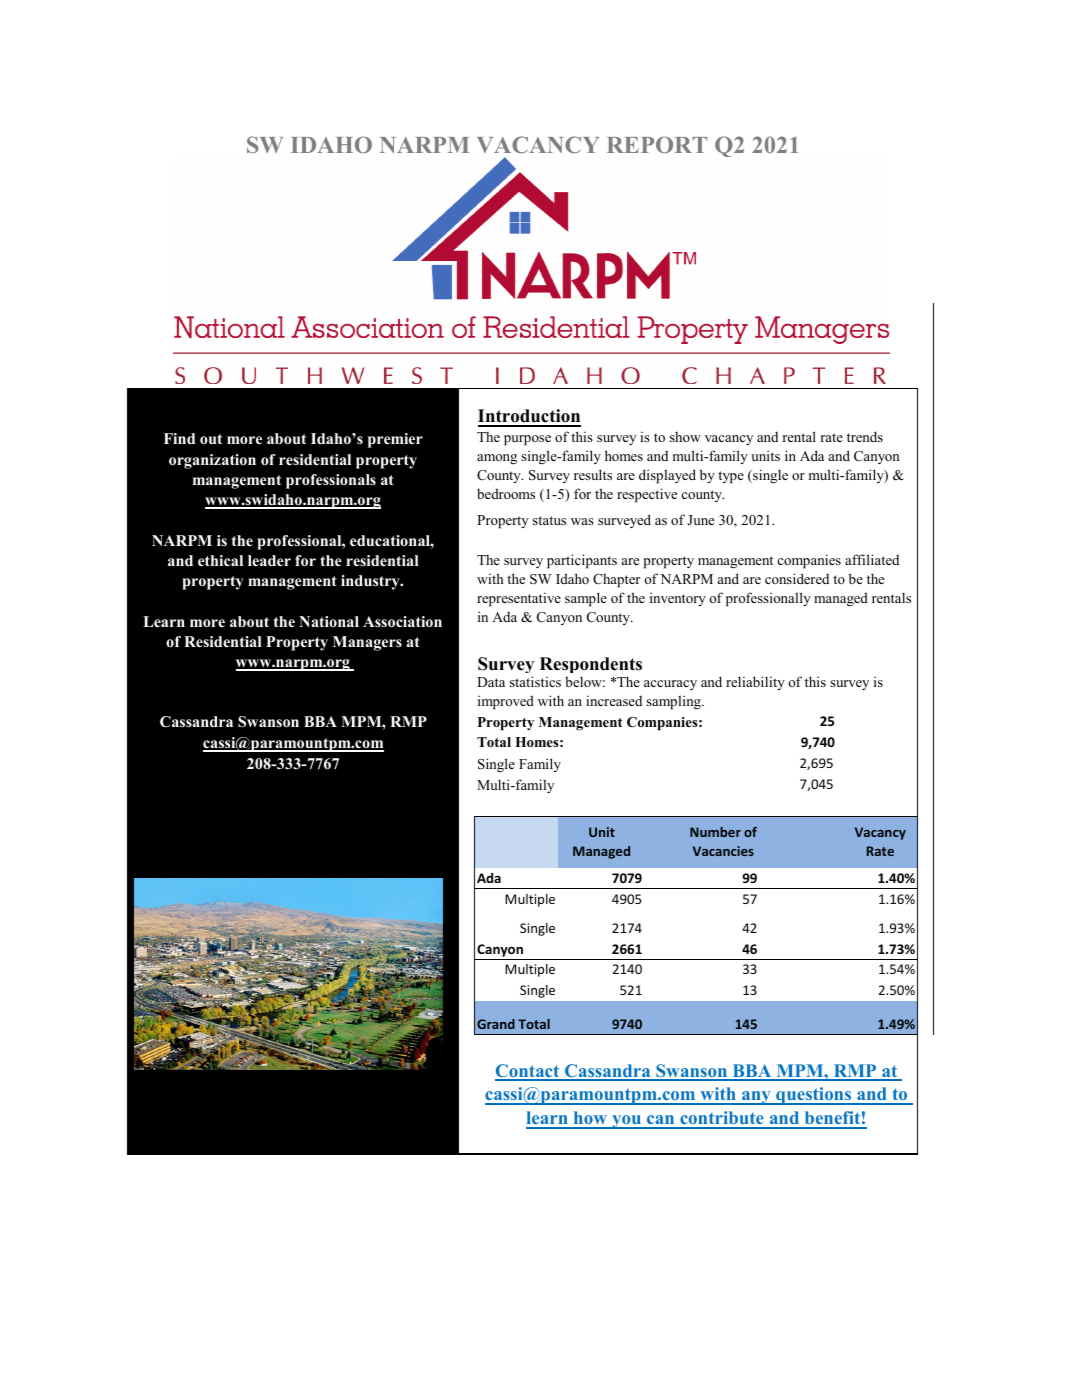 The width and height of the document is (1076, 1393). Describe the element at coordinates (814, 1096) in the document. I see `questions` at that location.
